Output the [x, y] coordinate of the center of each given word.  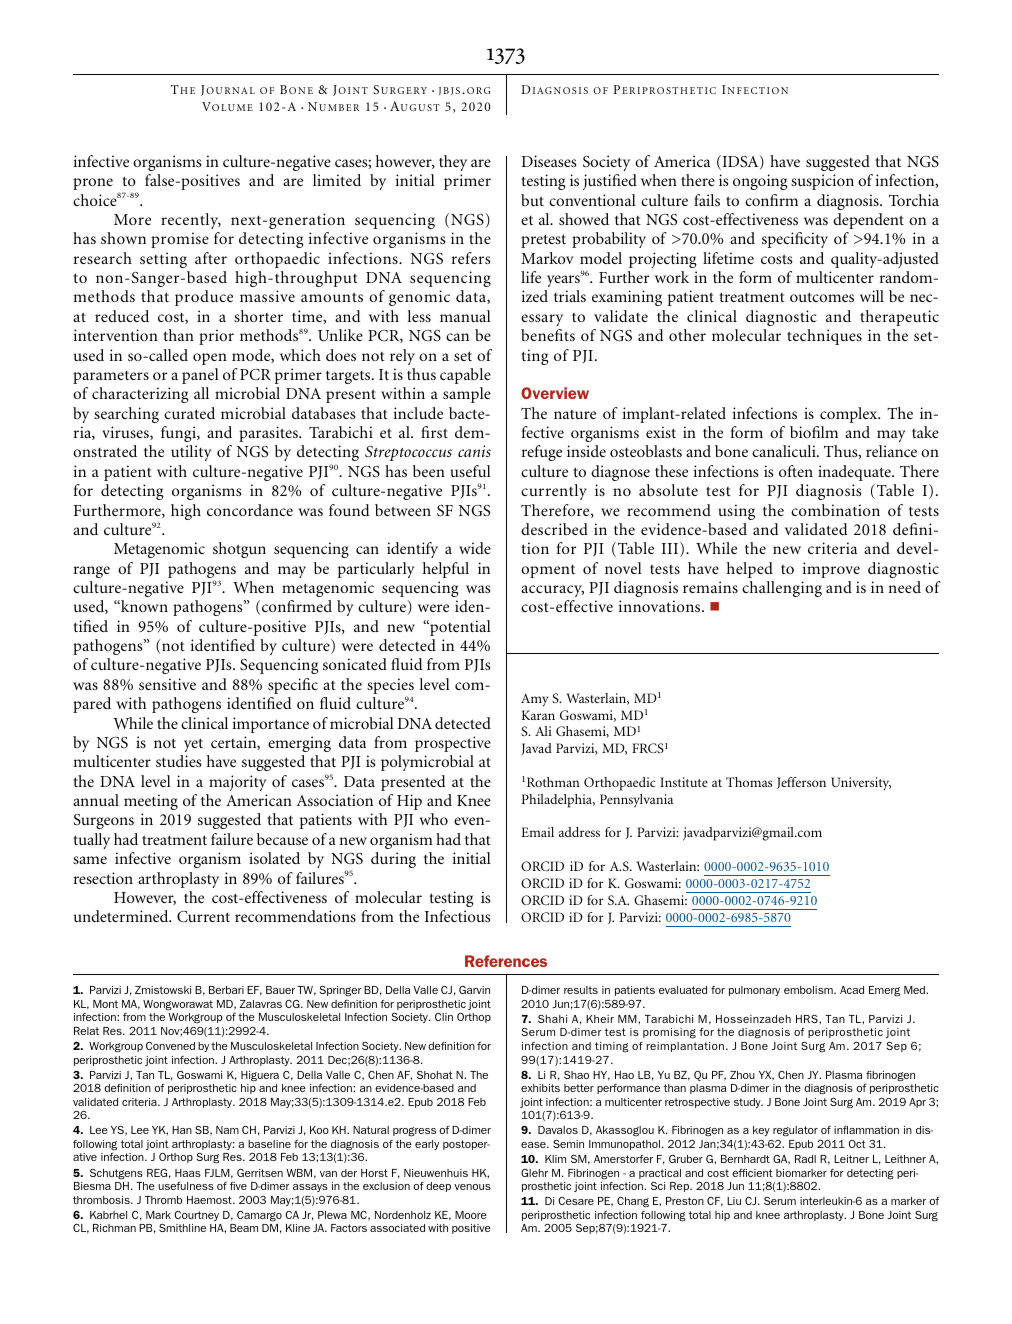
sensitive [167, 684]
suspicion [822, 182]
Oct [857, 1144]
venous [472, 1187]
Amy [534, 700]
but [532, 200]
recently [191, 221]
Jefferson [801, 783]
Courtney [196, 1216]
